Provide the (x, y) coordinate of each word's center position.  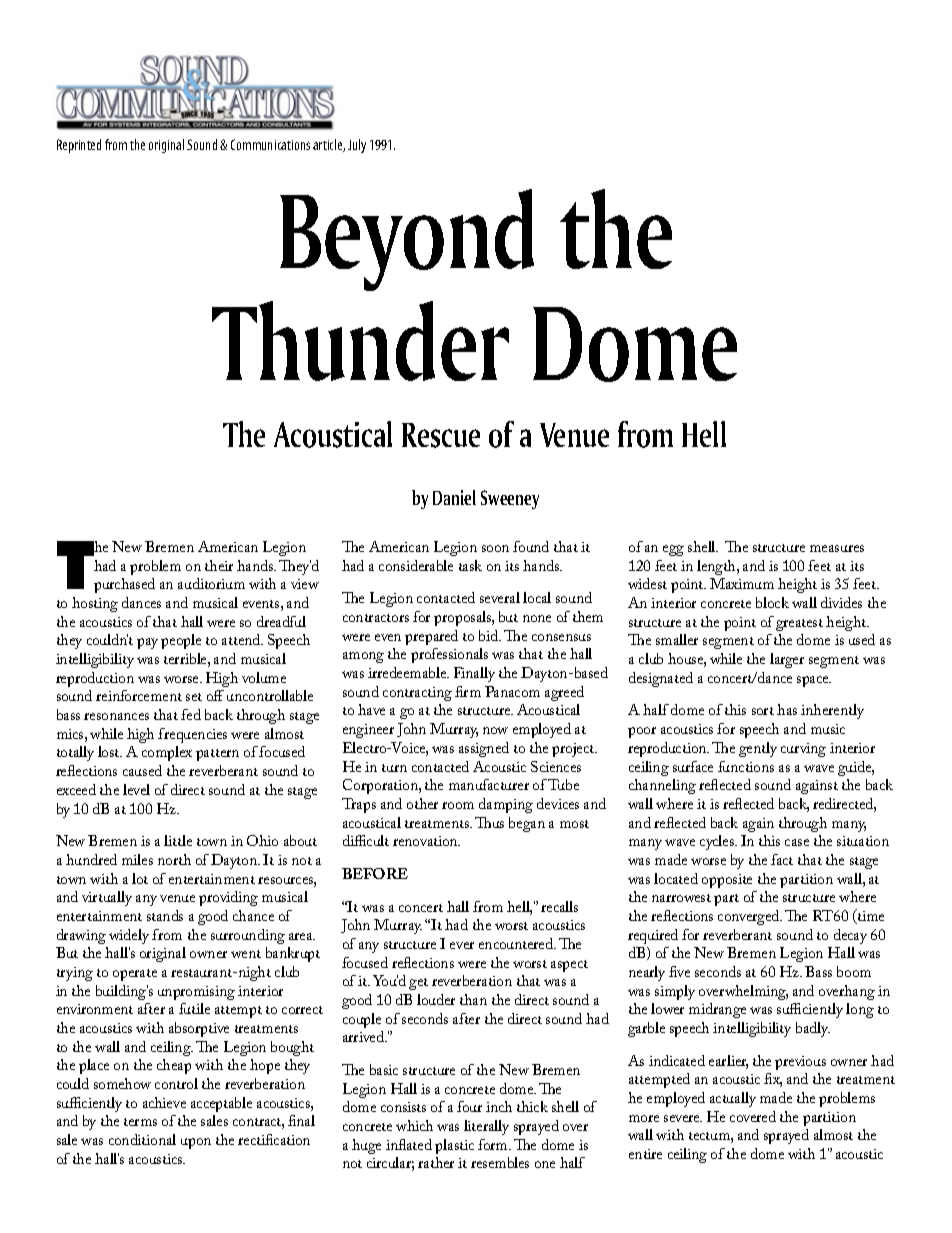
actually (733, 1099)
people (181, 641)
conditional (142, 1139)
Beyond (407, 240)
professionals (449, 655)
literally (486, 1127)
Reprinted (79, 146)
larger (787, 660)
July (357, 146)
